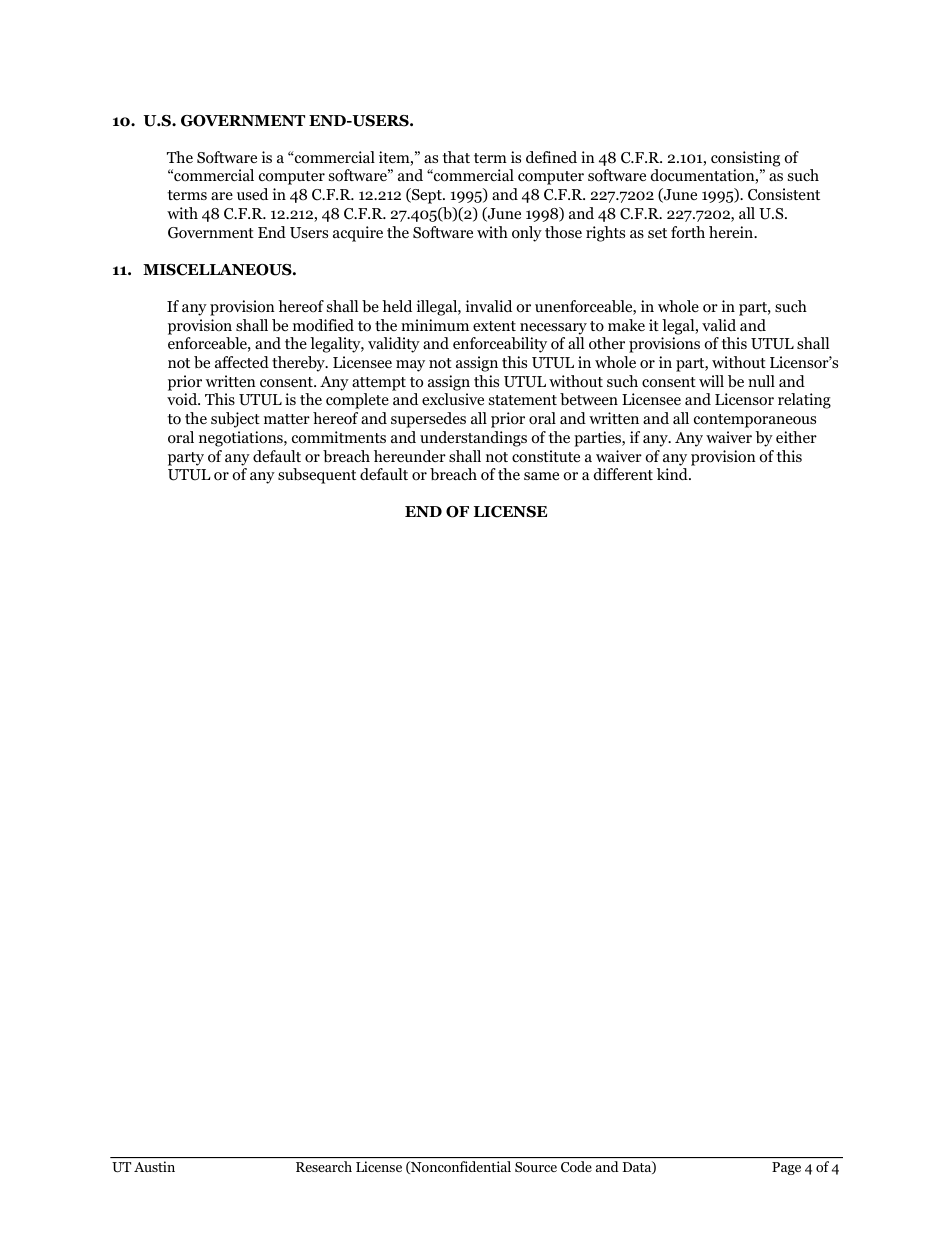 The image size is (952, 1233). Describe the element at coordinates (154, 1166) in the image. I see `Austin` at that location.
